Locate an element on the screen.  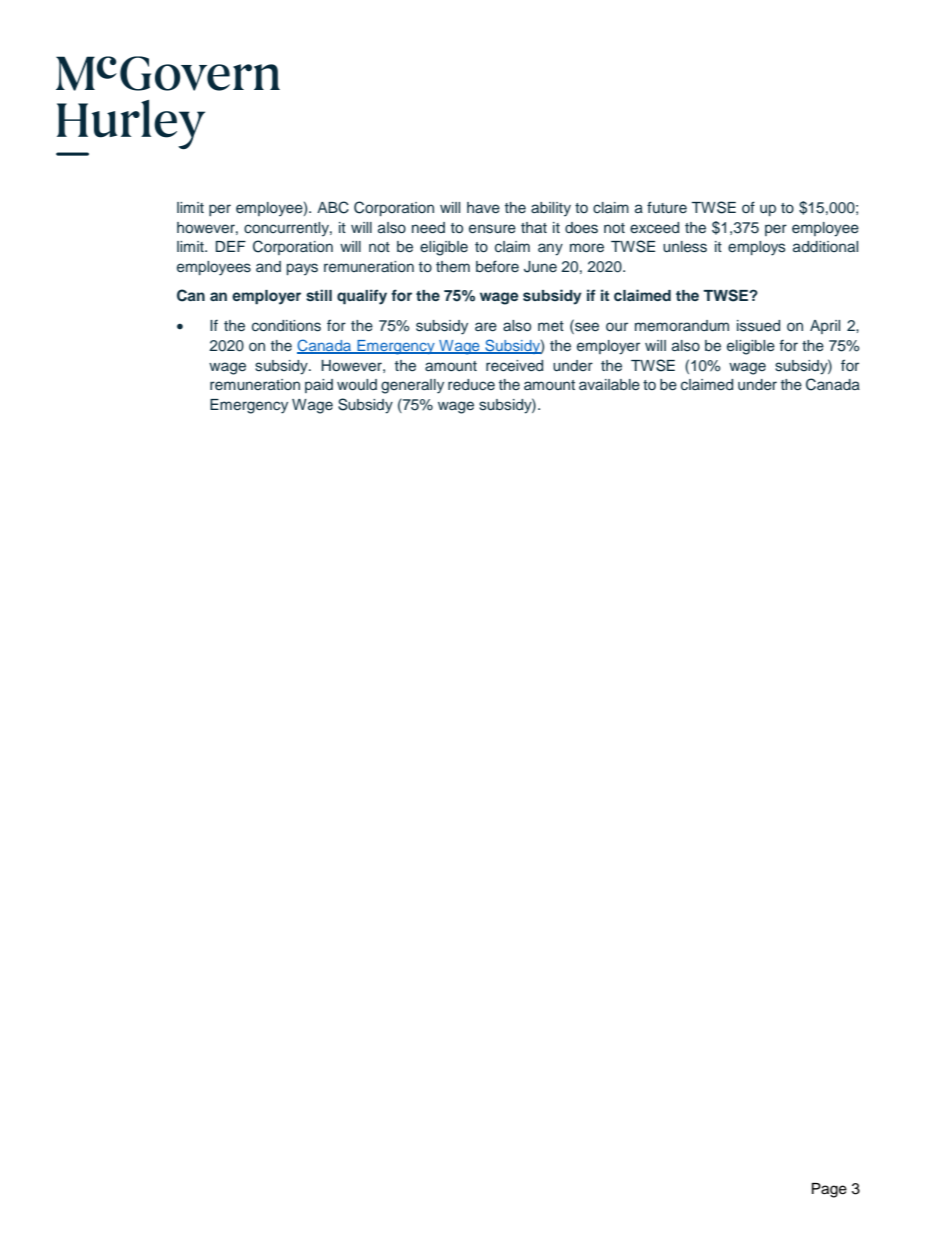
pays is located at coordinates (302, 269).
